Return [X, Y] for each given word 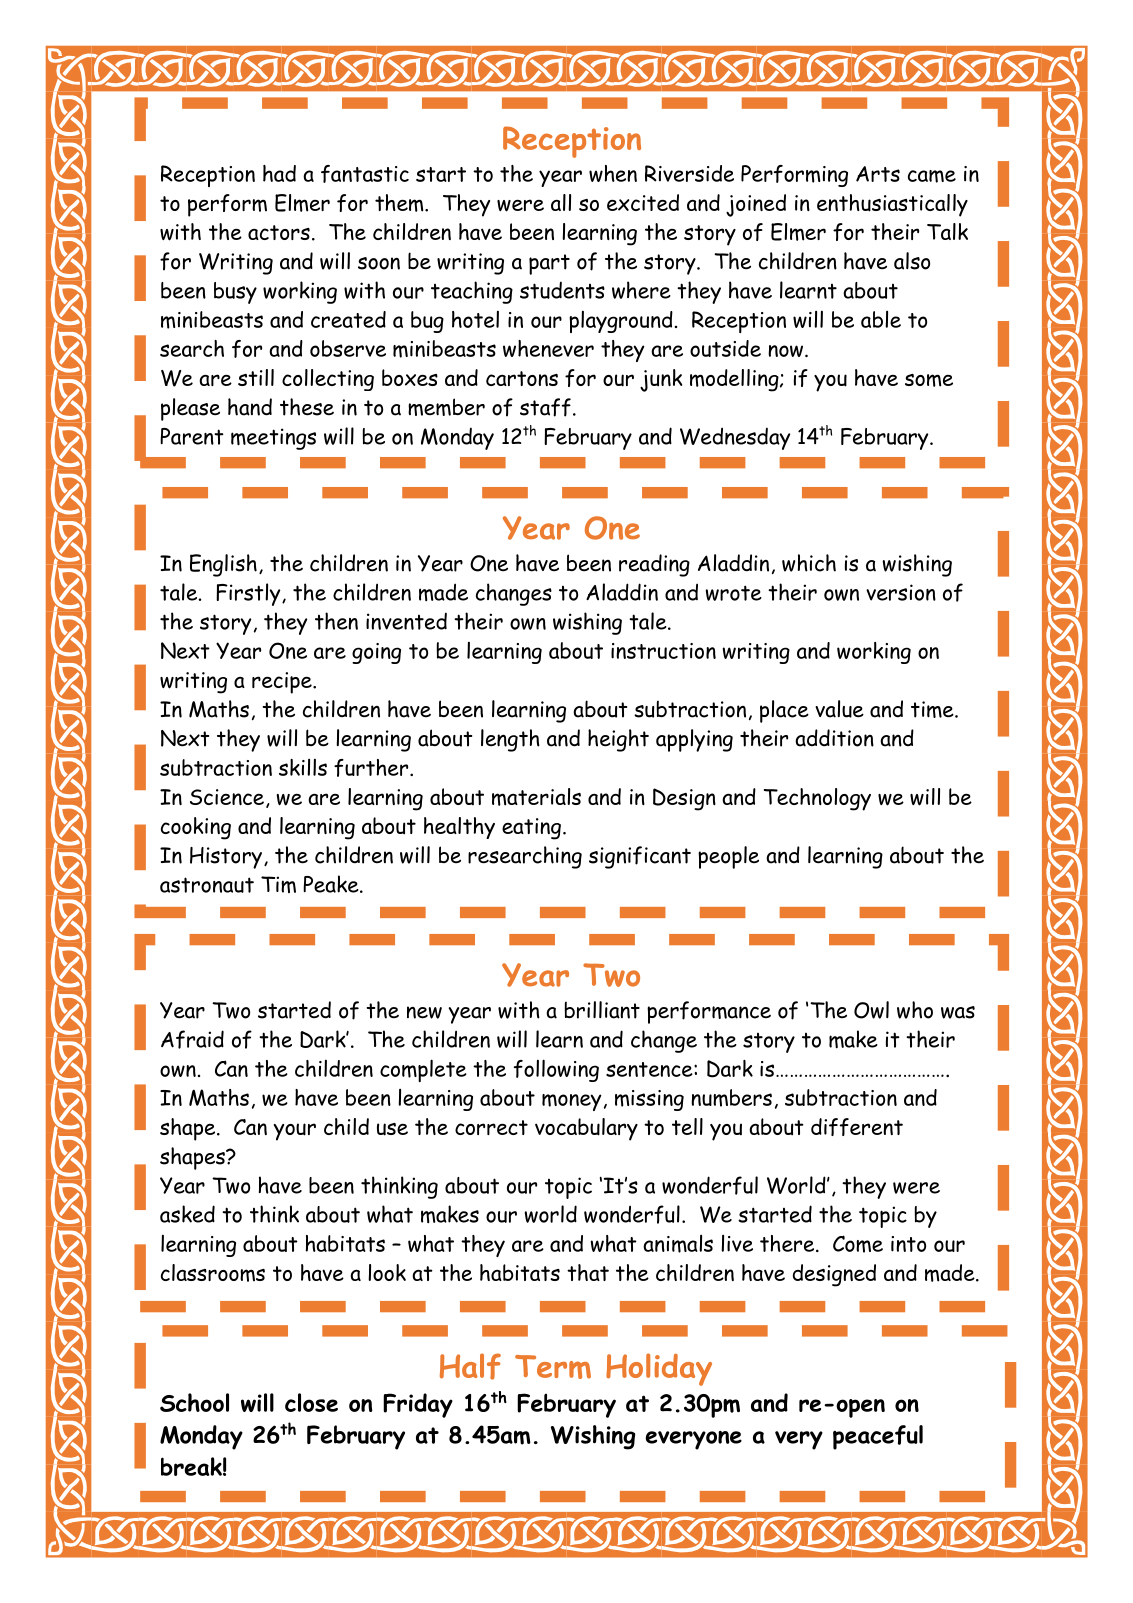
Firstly [249, 594]
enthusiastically [892, 205]
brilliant [602, 1010]
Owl [871, 1010]
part [549, 264]
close [311, 1402]
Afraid [192, 1039]
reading [654, 565]
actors [279, 232]
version [901, 592]
